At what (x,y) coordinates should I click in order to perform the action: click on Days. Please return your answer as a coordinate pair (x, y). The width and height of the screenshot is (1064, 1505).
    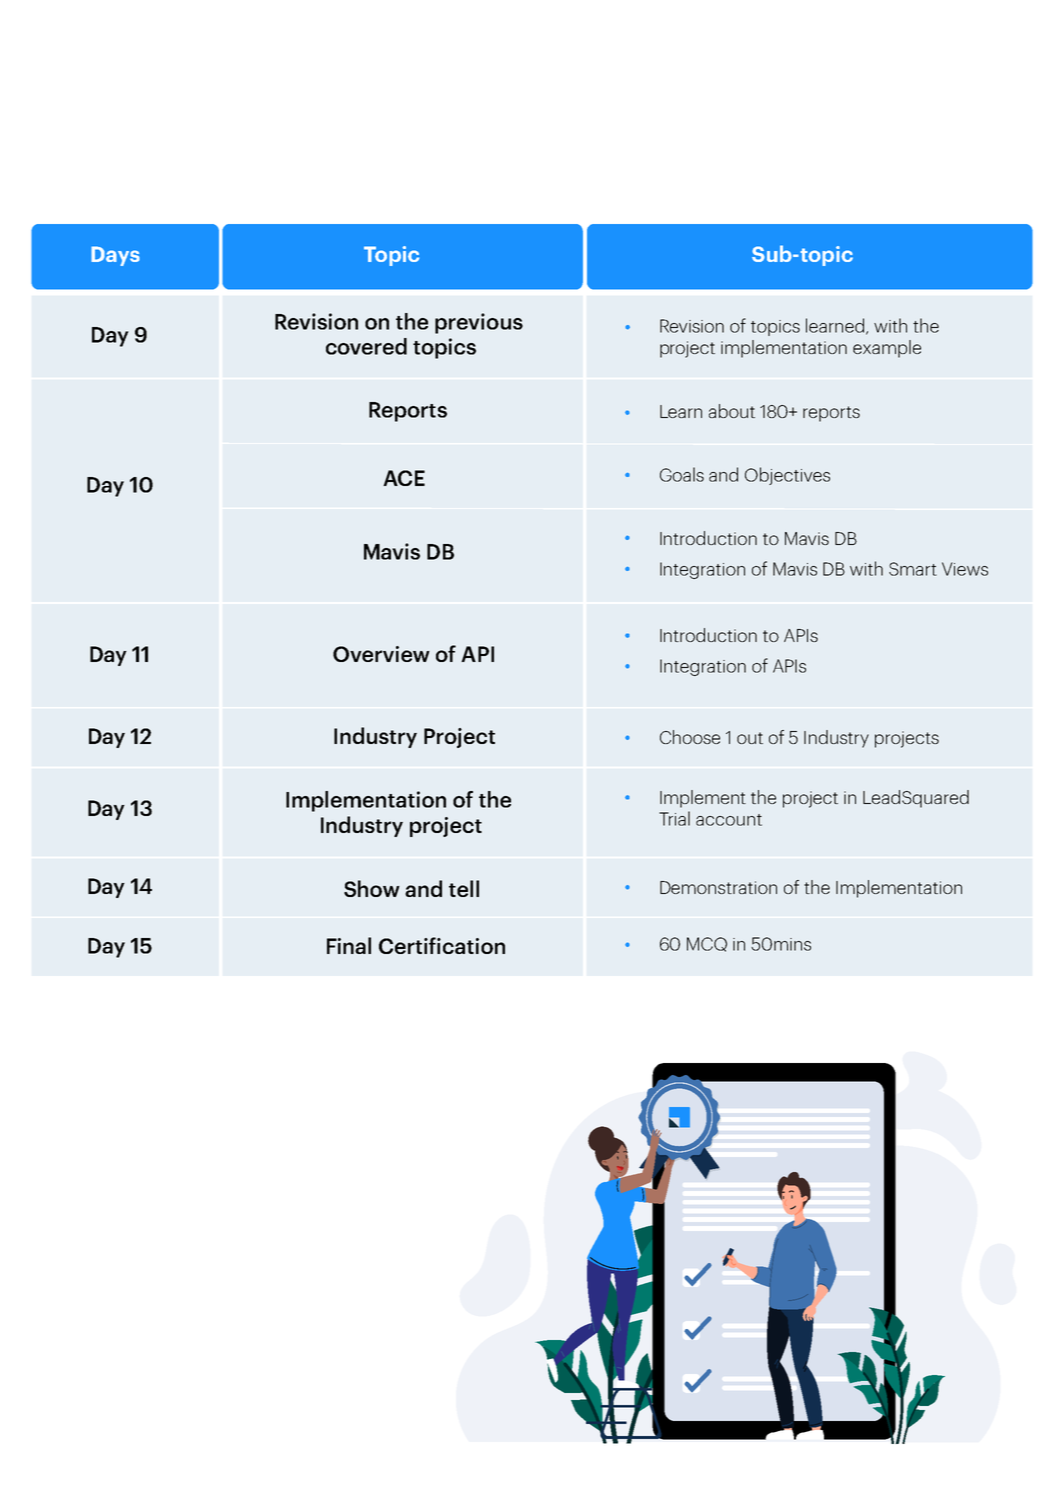
    Looking at the image, I should click on (115, 256).
